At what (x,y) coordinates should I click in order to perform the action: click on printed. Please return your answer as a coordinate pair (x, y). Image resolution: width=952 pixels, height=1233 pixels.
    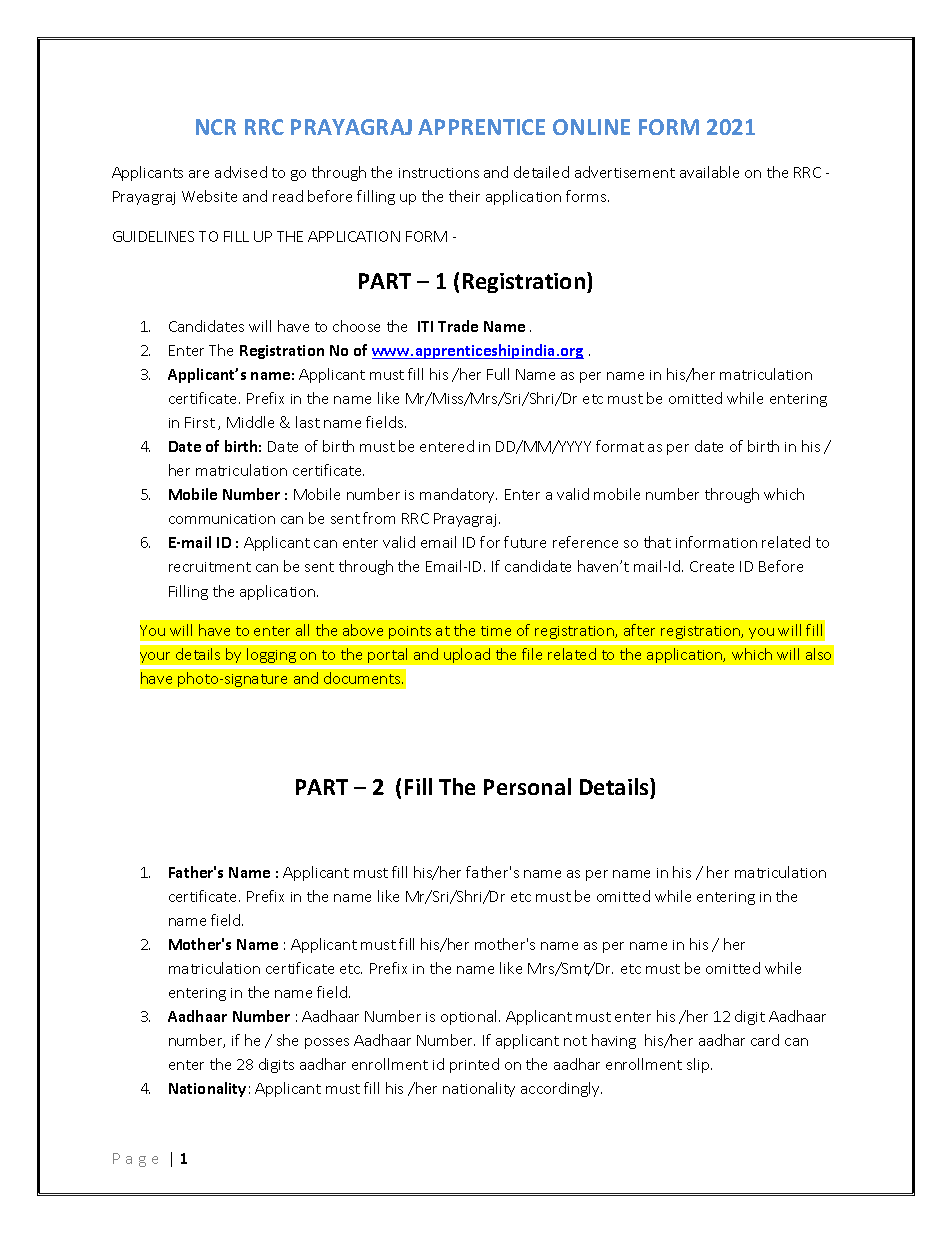
    Looking at the image, I should click on (474, 1065).
